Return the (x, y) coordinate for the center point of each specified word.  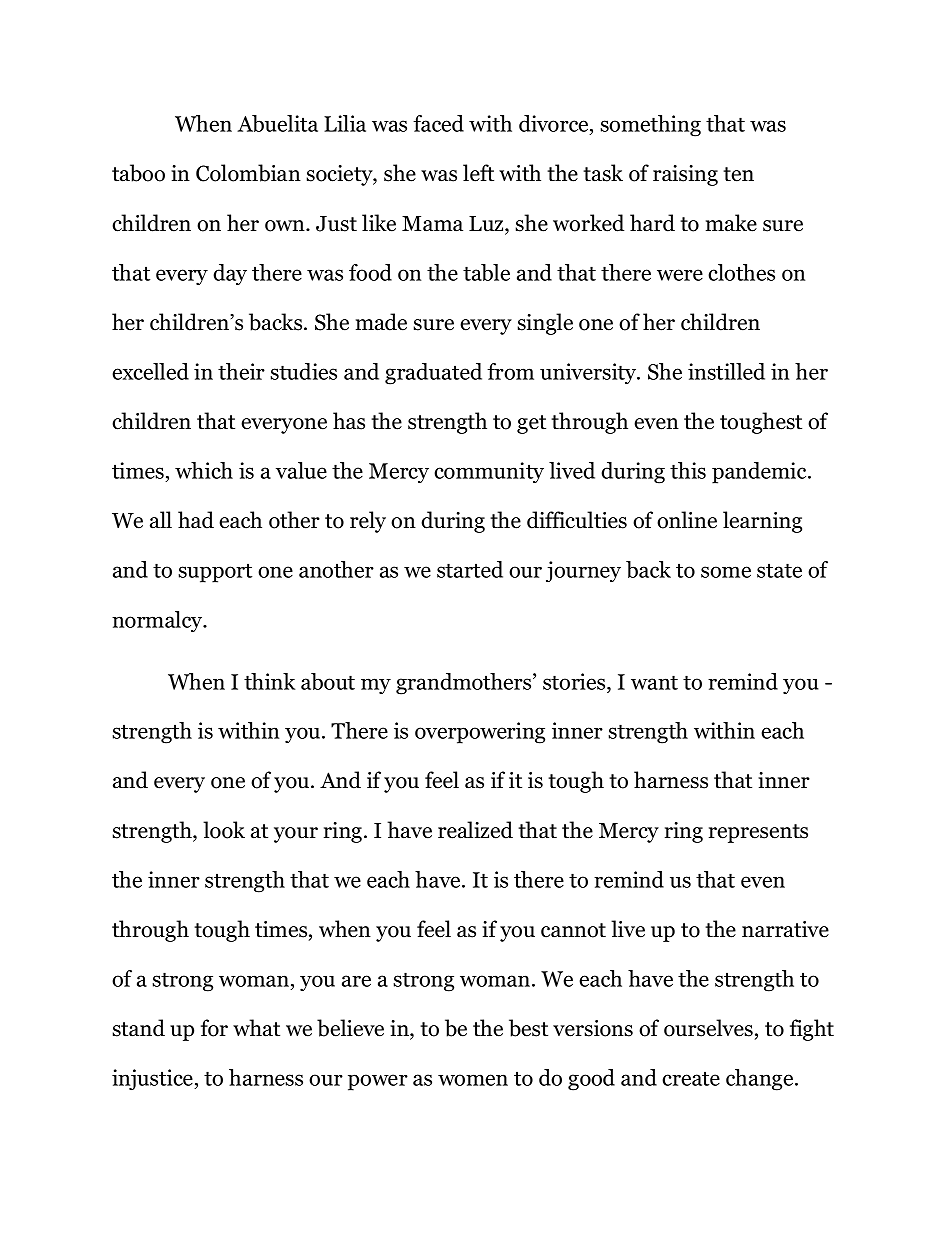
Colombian (248, 173)
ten (738, 174)
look (224, 830)
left (478, 173)
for (214, 1028)
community (489, 472)
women (473, 1080)
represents (758, 833)
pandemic (760, 473)
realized (475, 830)
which (204, 470)
